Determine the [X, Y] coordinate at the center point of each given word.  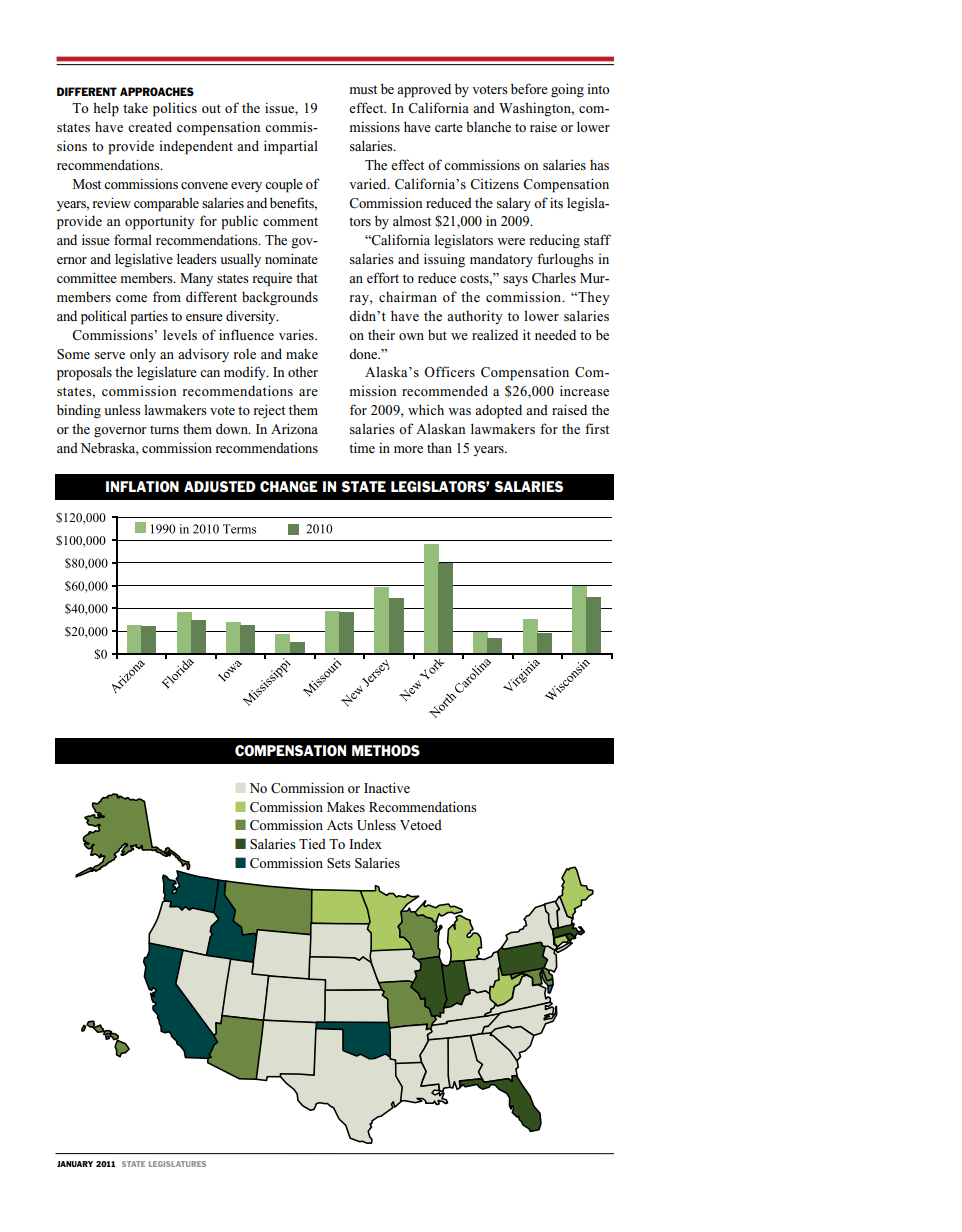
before [529, 88]
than [439, 448]
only [143, 355]
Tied [312, 843]
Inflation [142, 487]
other [303, 371]
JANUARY [75, 1164]
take [135, 107]
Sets [339, 863]
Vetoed [421, 824]
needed [555, 334]
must [363, 89]
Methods [386, 751]
